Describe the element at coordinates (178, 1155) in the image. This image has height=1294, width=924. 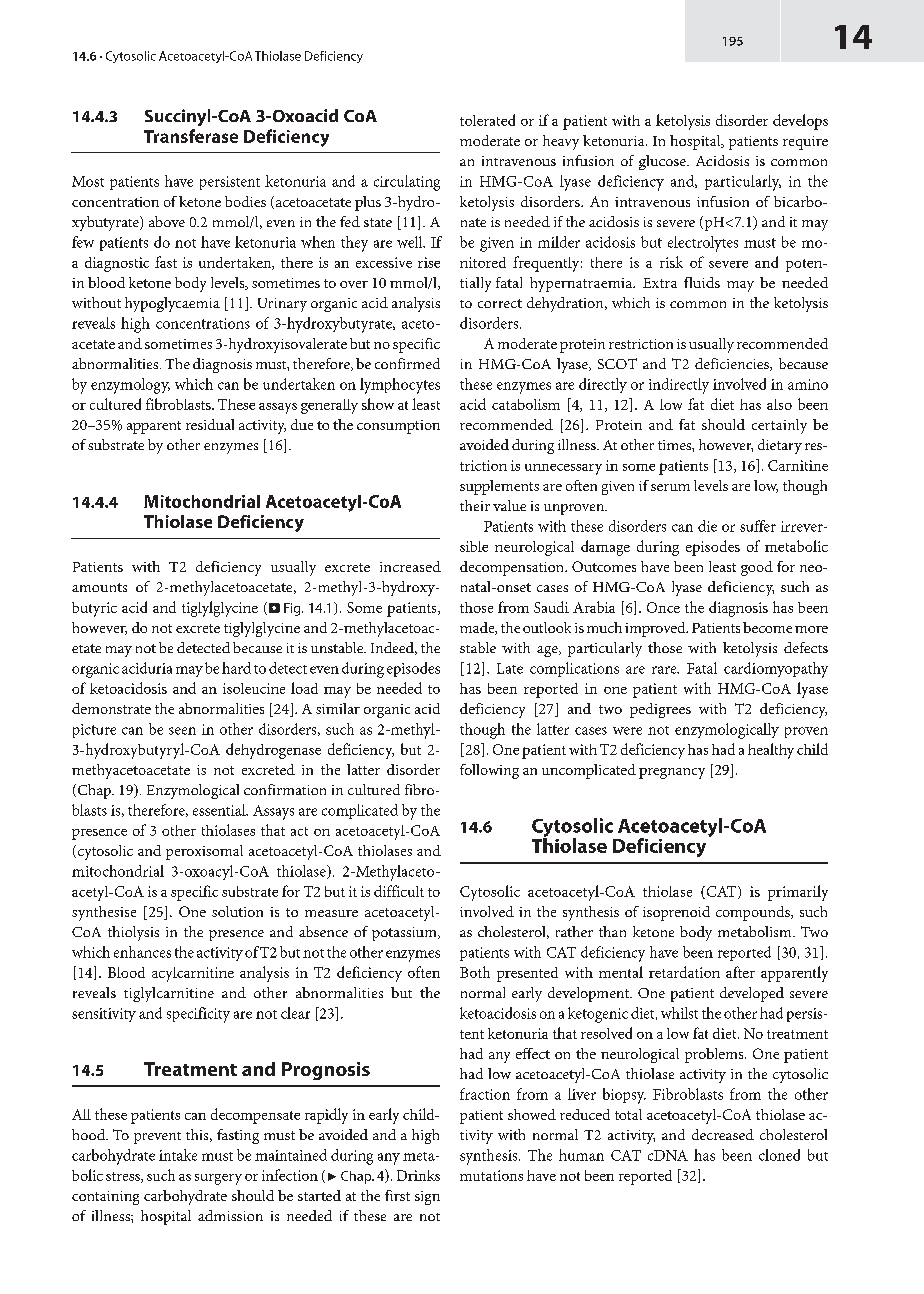
I see `intake` at that location.
